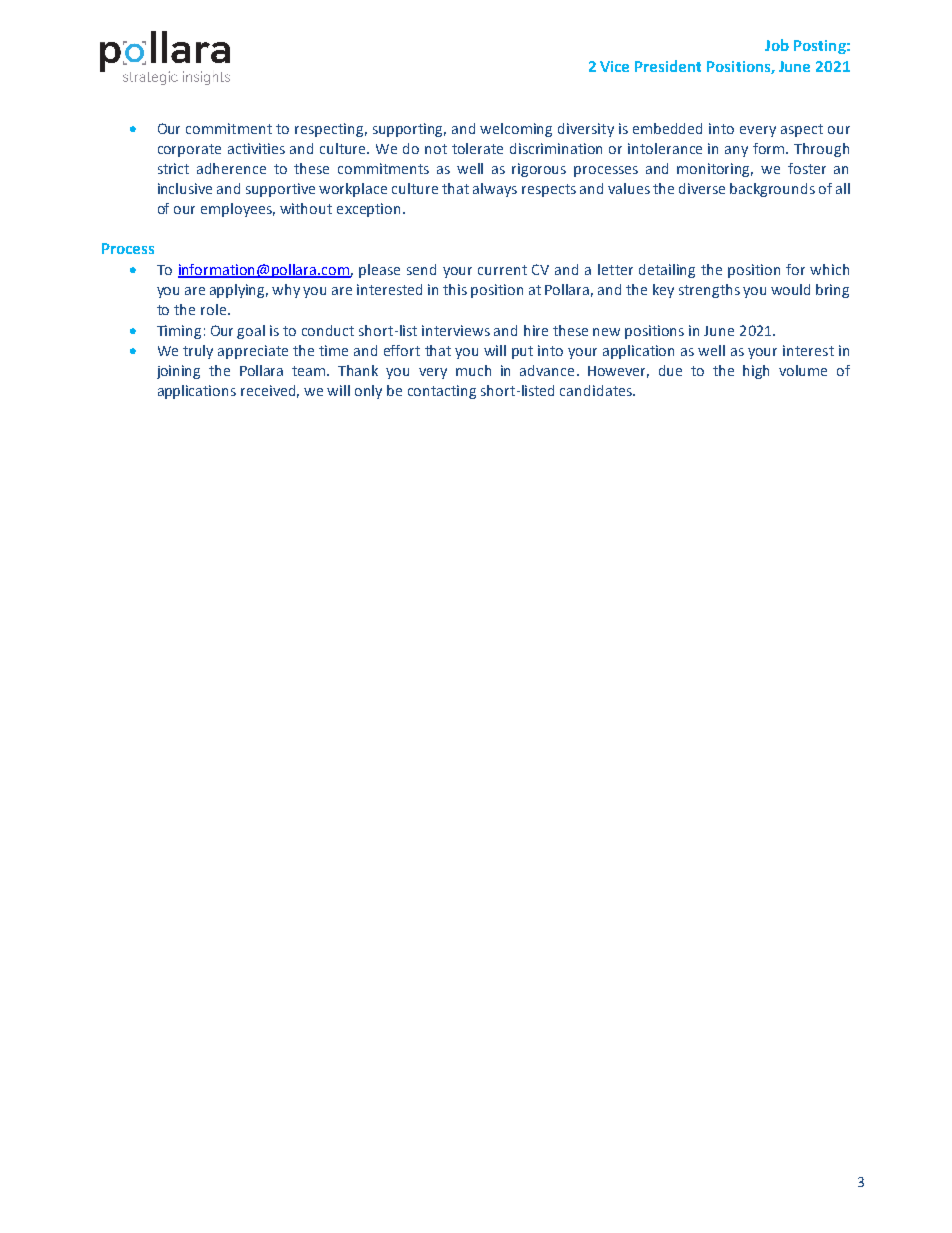  Describe the element at coordinates (310, 371) in the screenshot. I see `team` at that location.
